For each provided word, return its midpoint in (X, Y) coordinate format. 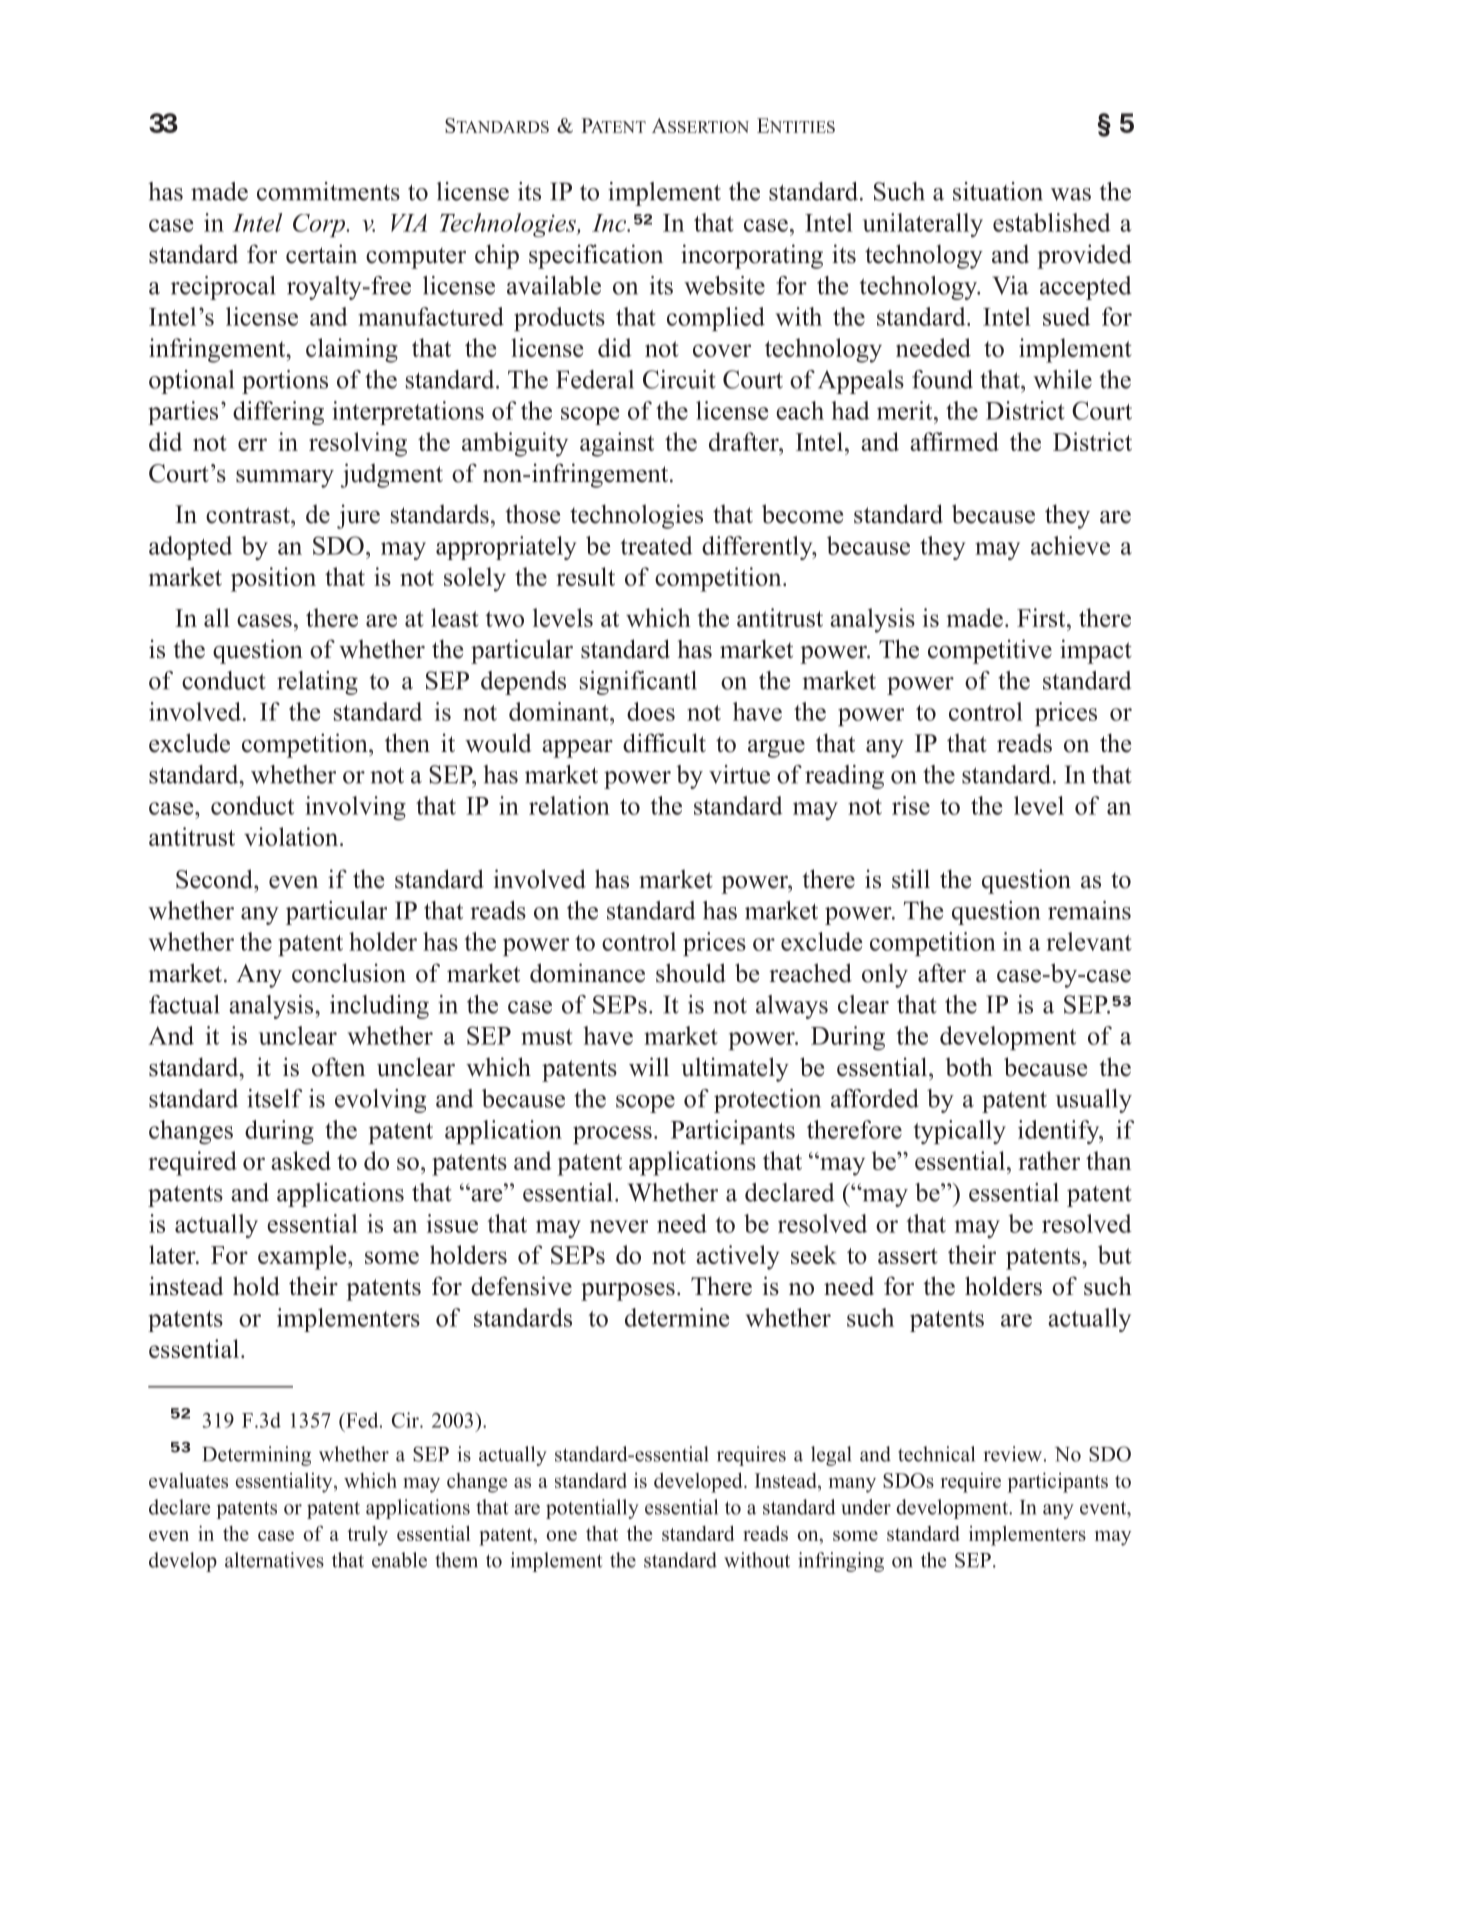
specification (596, 256)
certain (321, 254)
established (1052, 222)
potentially (592, 1509)
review (1012, 1454)
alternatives (274, 1560)
